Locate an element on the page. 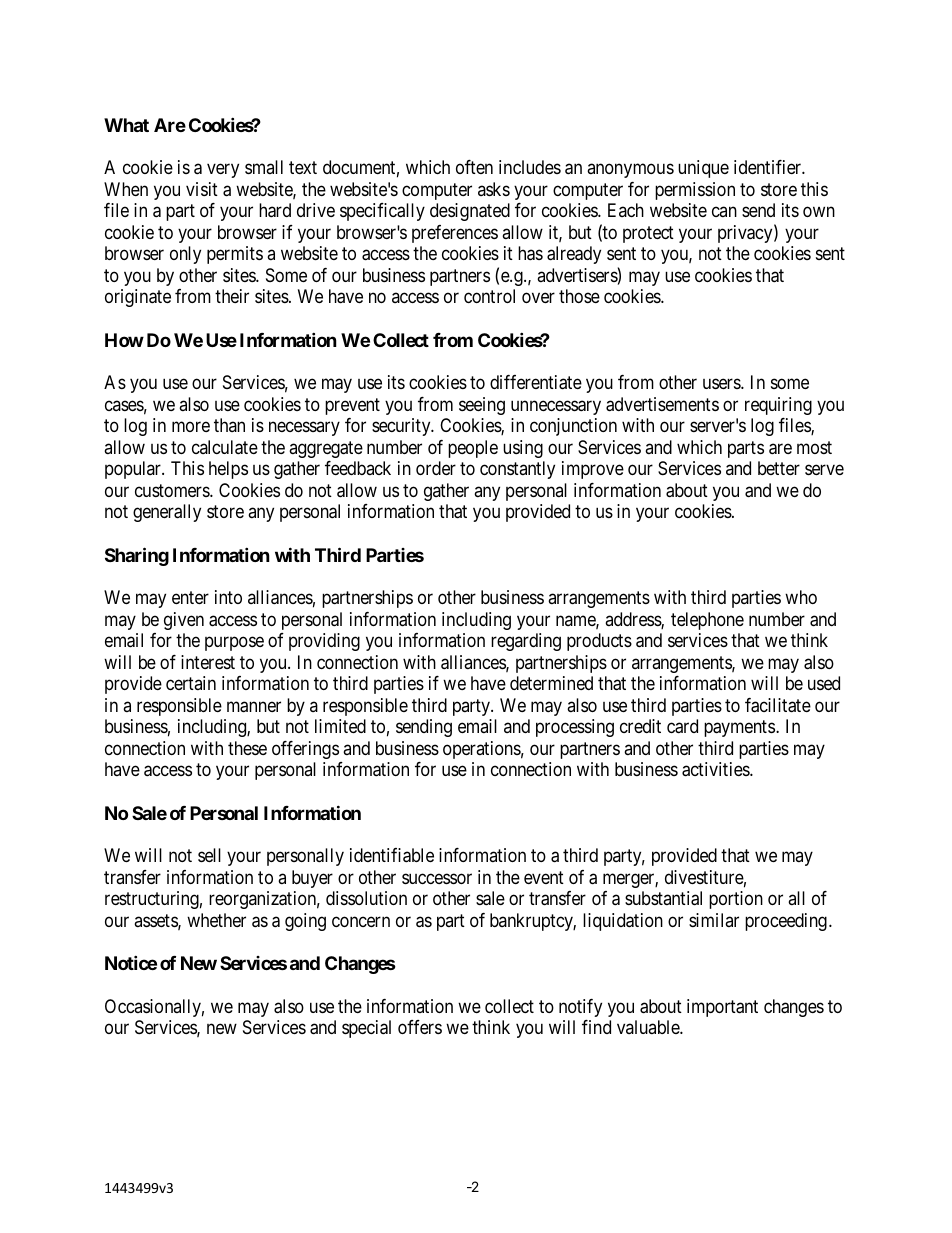 The height and width of the image is (1233, 952). manner is located at coordinates (254, 707).
